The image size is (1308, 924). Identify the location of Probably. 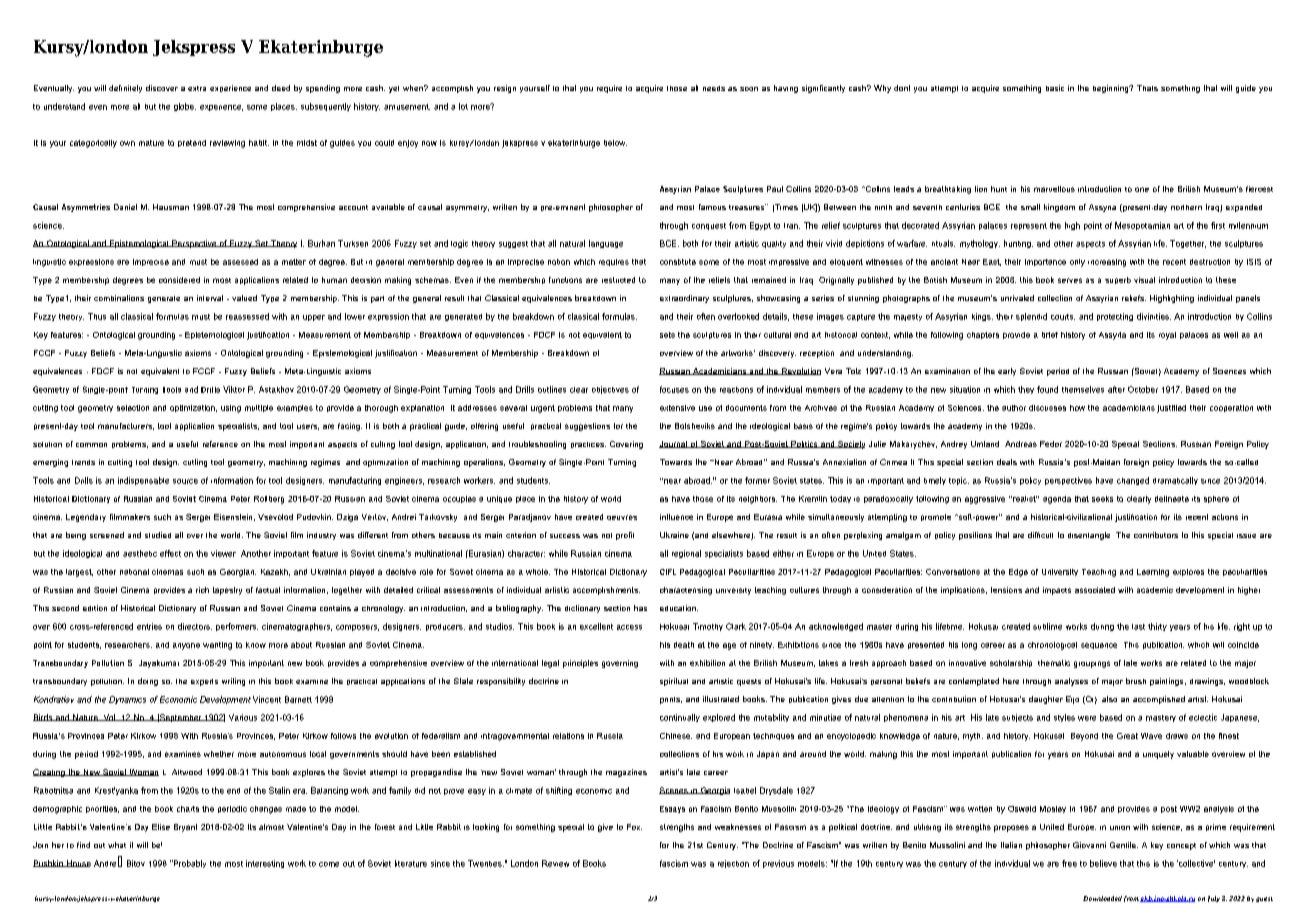
(189, 864).
